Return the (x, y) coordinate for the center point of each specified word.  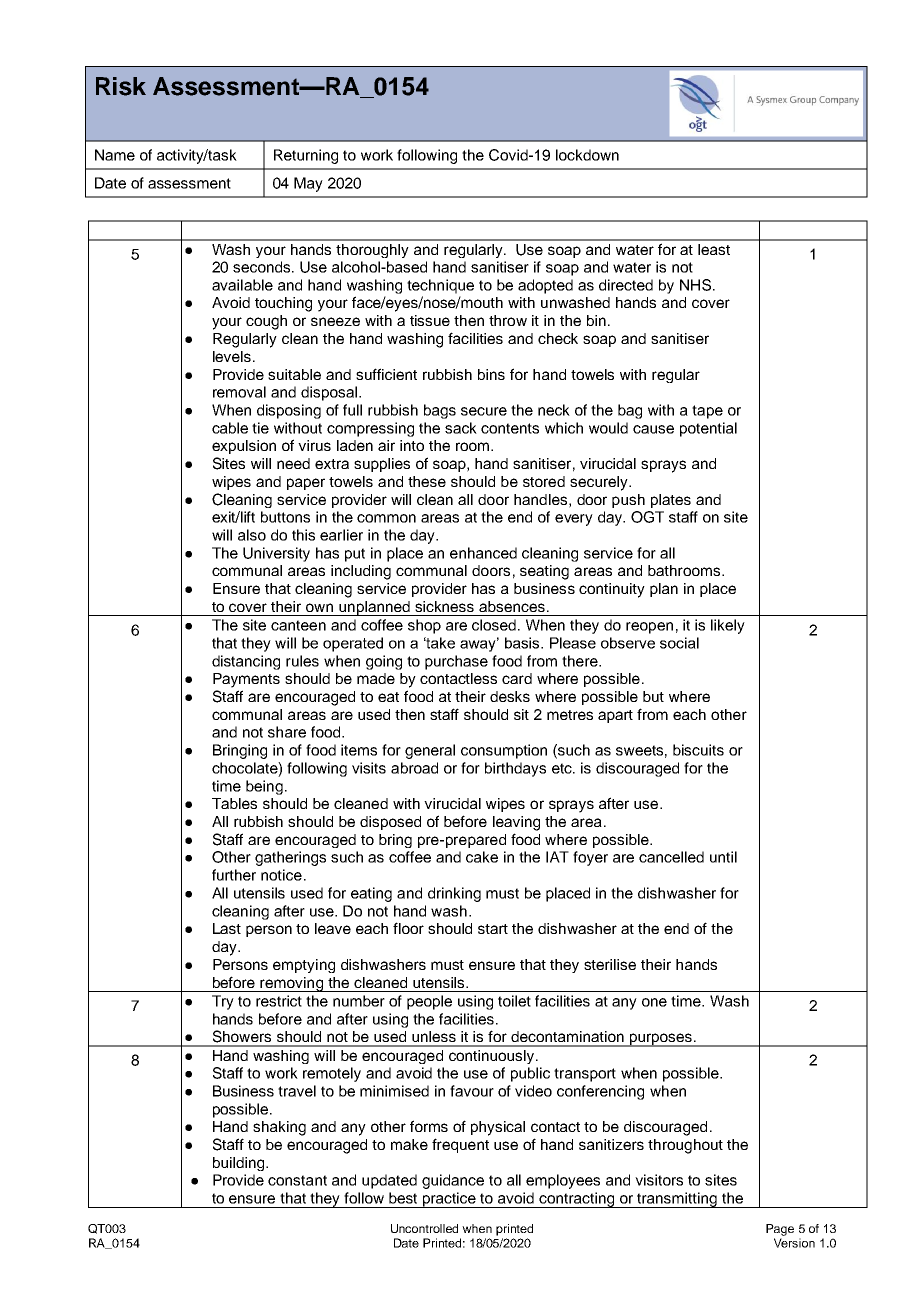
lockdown (587, 155)
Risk (121, 86)
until (723, 857)
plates (671, 501)
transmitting (677, 1200)
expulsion (244, 447)
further (234, 875)
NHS (695, 285)
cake (482, 857)
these (427, 481)
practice (449, 1200)
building (240, 1164)
